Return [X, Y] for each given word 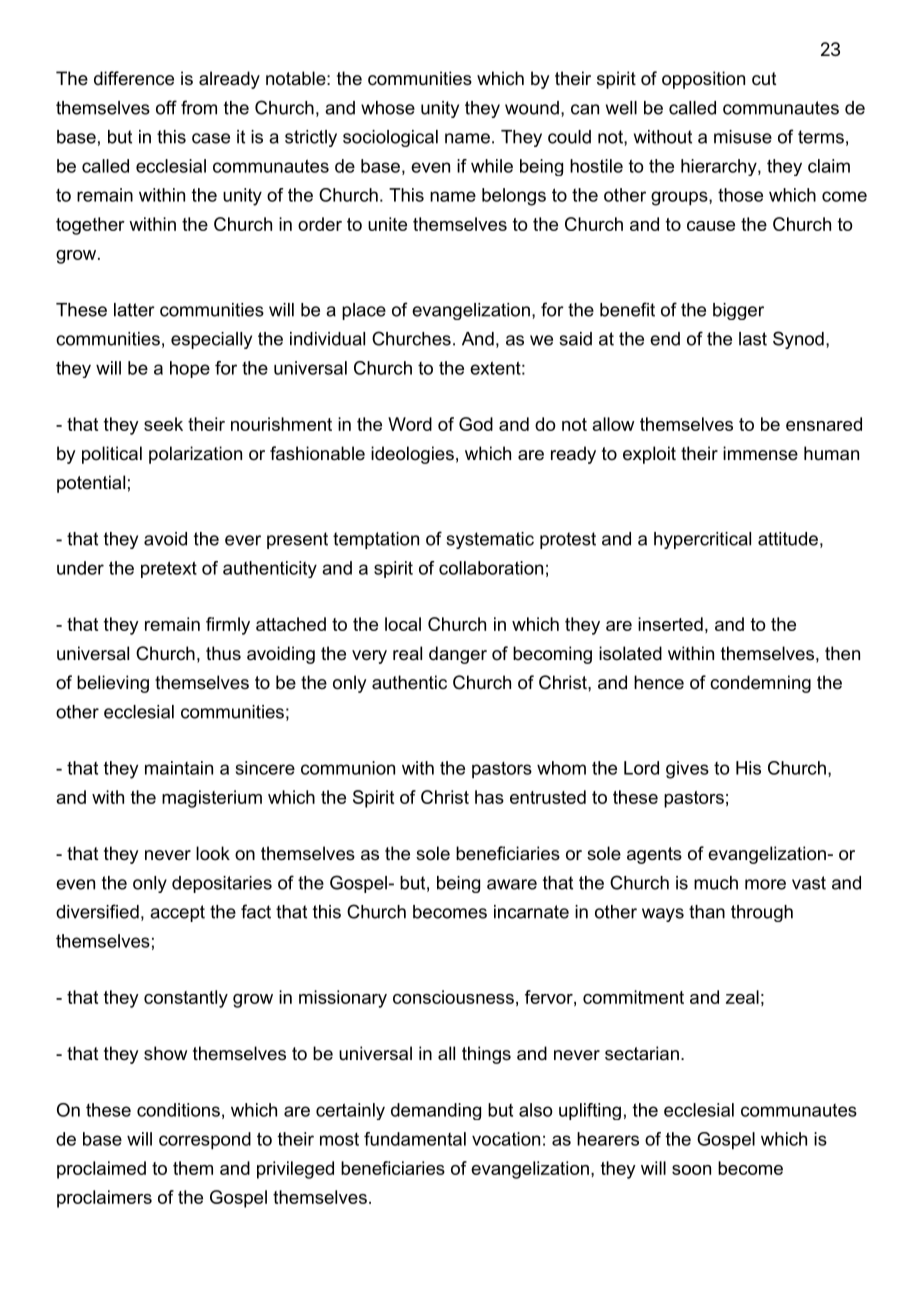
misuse [743, 137]
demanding [436, 1111]
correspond [205, 1141]
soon [691, 1170]
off [166, 107]
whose [388, 108]
